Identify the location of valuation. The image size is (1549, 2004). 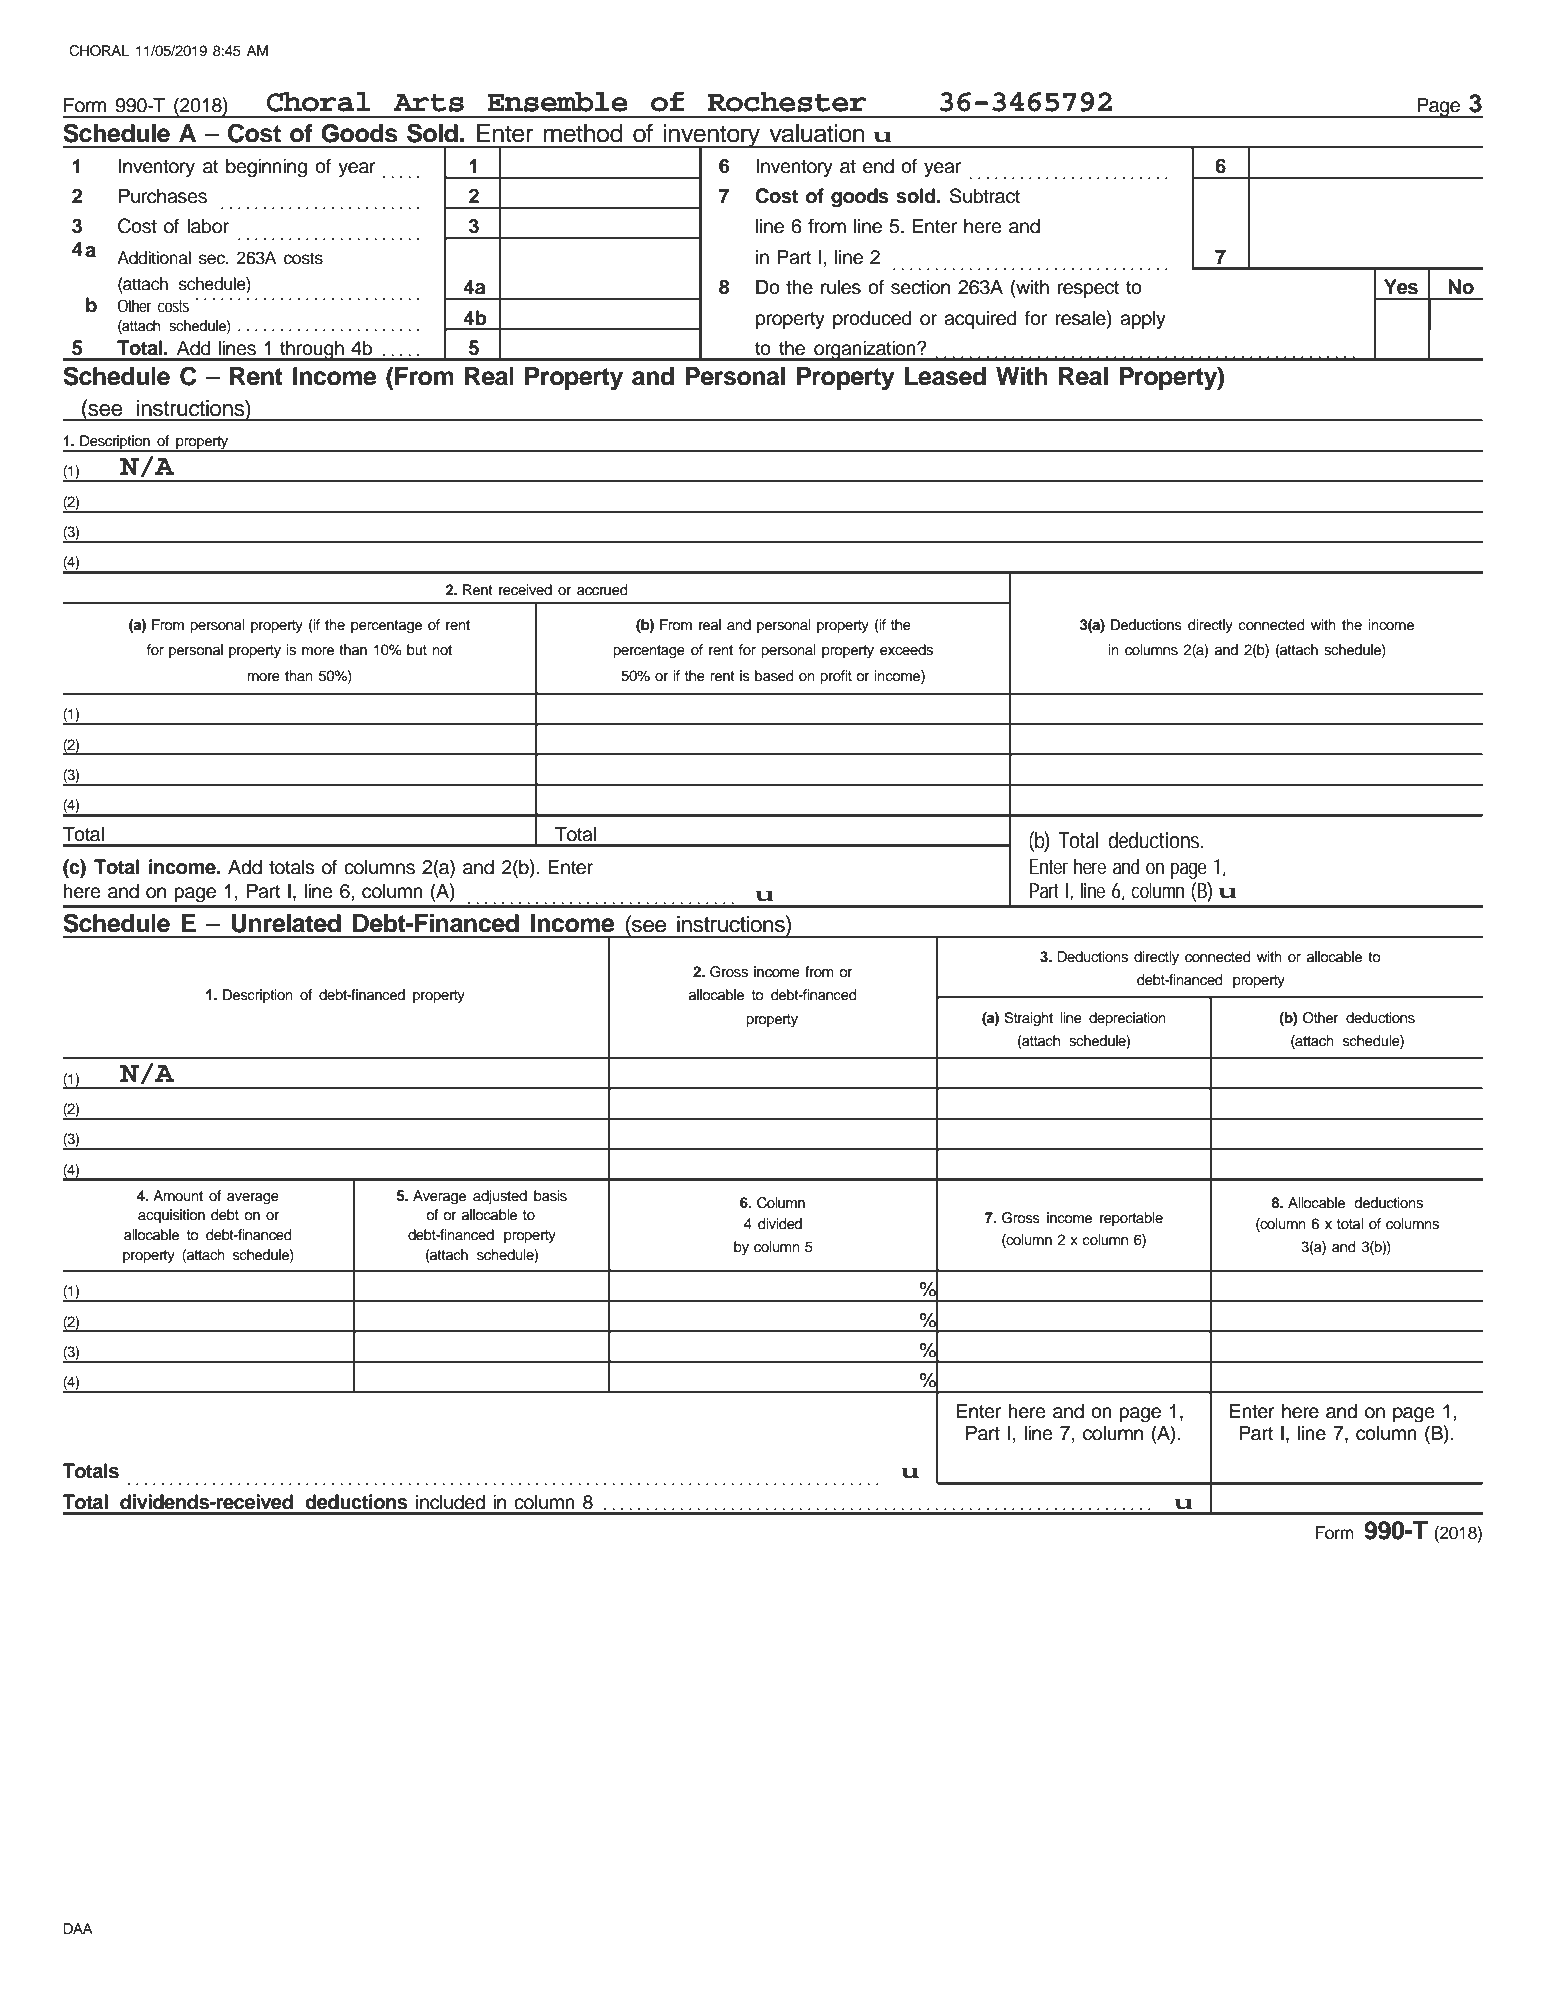
(817, 133).
